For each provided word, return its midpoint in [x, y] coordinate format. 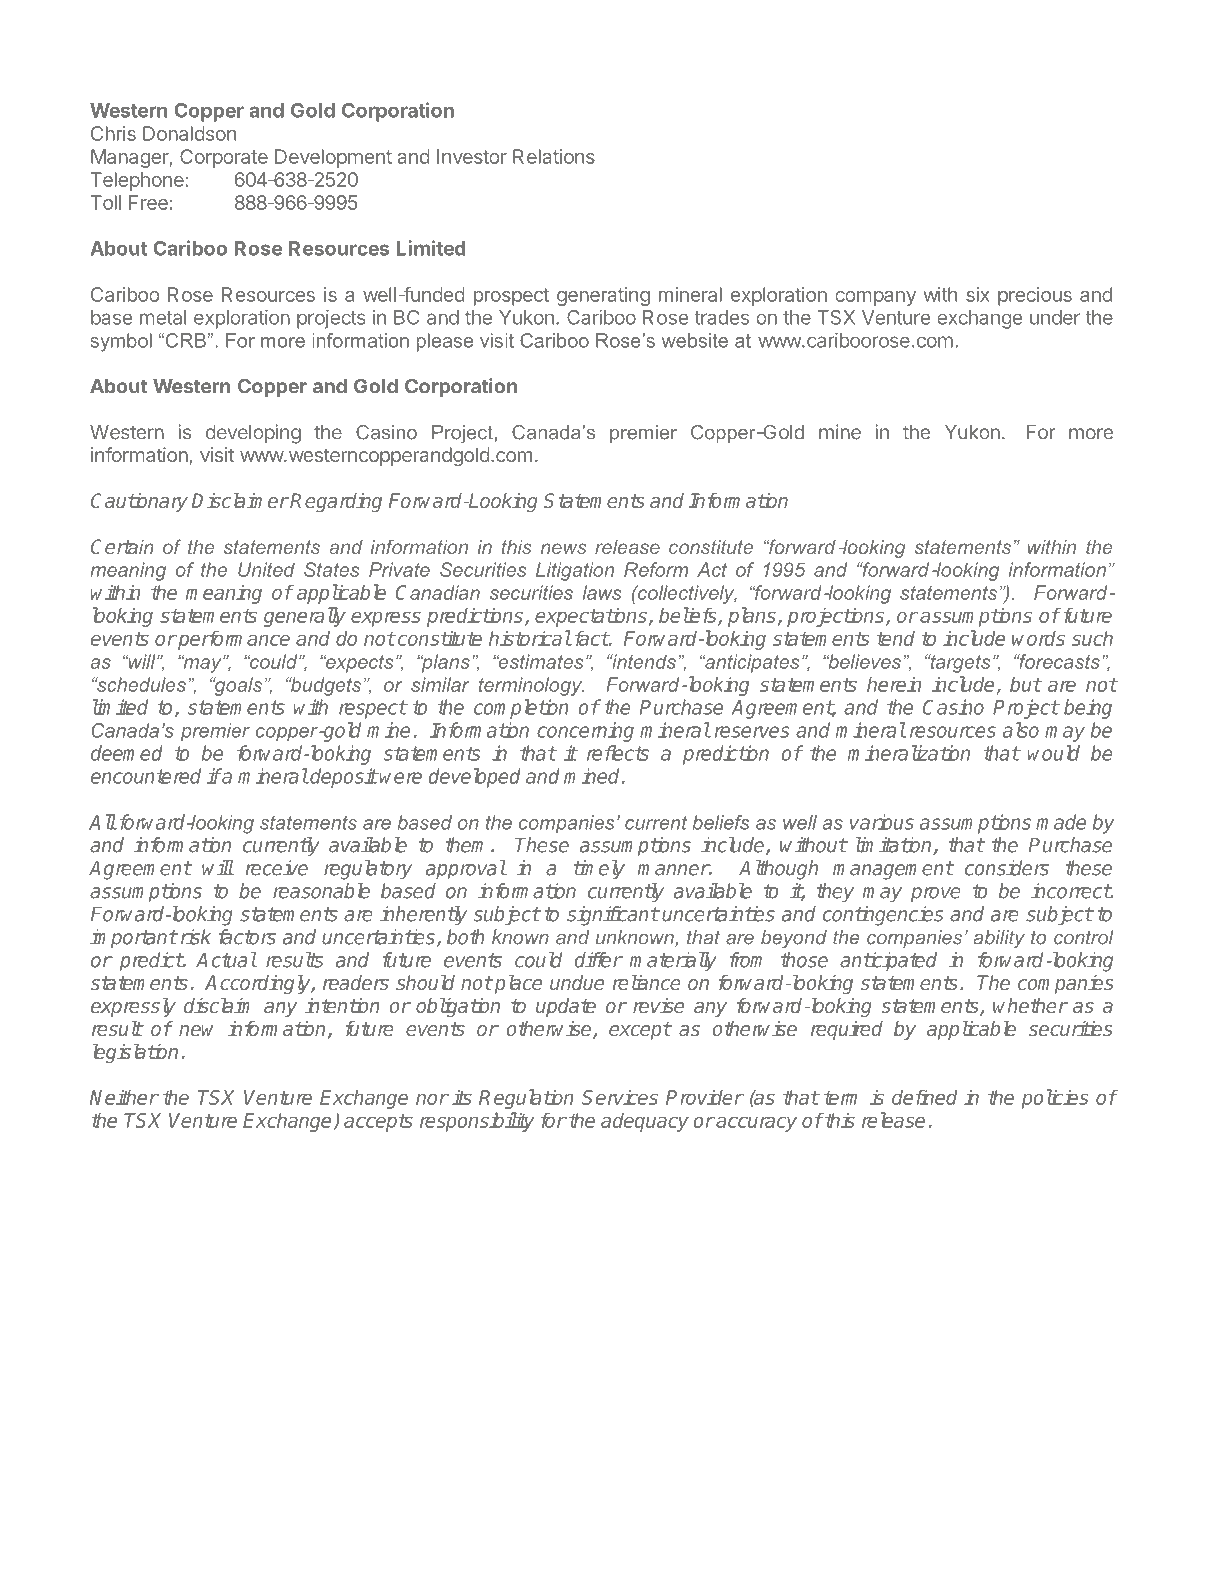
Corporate [224, 158]
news [563, 548]
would [1053, 753]
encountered [146, 776]
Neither [124, 1097]
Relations [554, 156]
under [1055, 317]
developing [253, 434]
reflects [618, 753]
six [978, 294]
